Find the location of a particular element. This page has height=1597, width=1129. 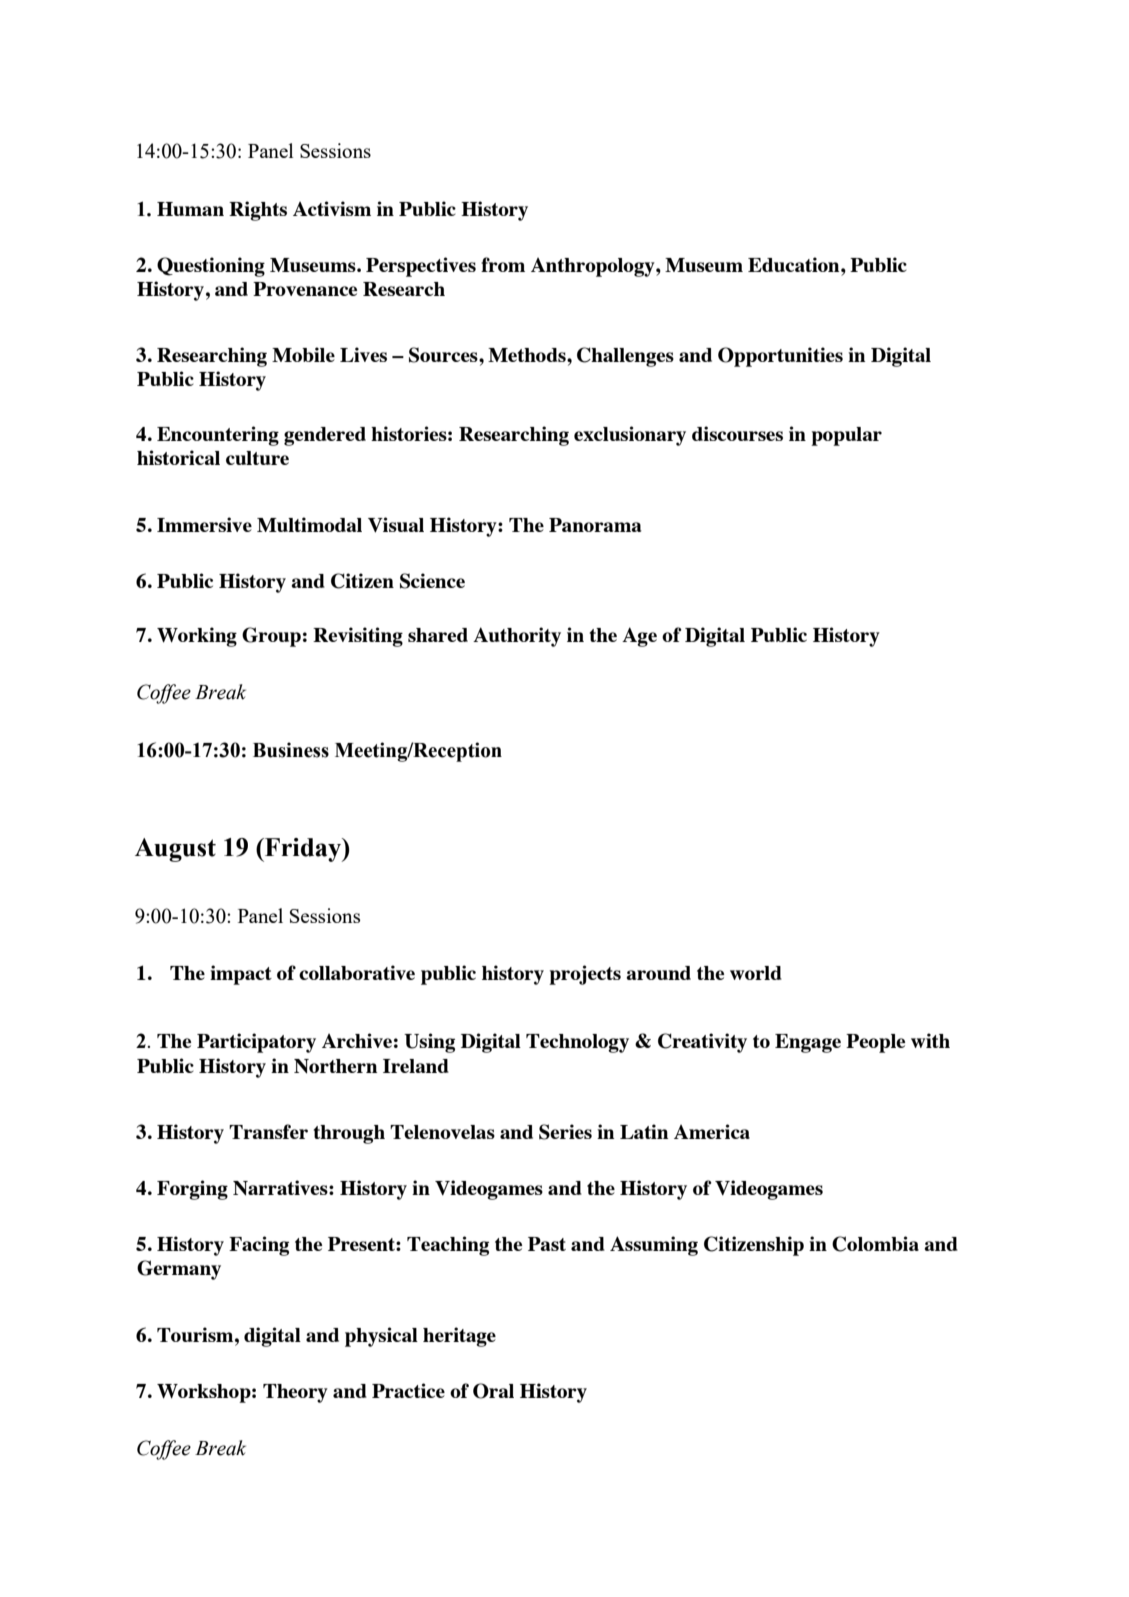

Colombia is located at coordinates (875, 1244).
